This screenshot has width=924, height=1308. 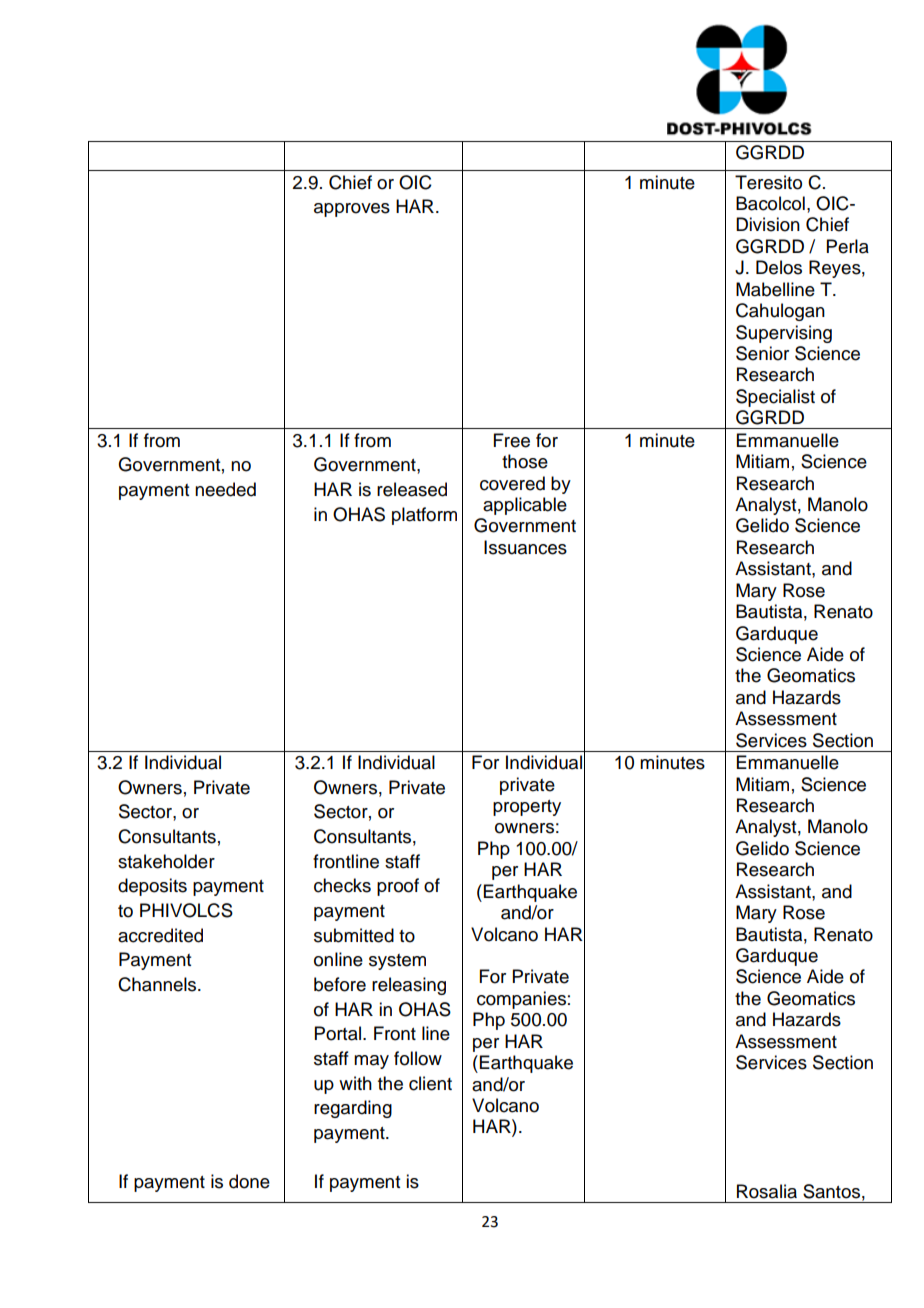 What do you see at coordinates (767, 1191) in the screenshot?
I see `Rosalia` at bounding box center [767, 1191].
